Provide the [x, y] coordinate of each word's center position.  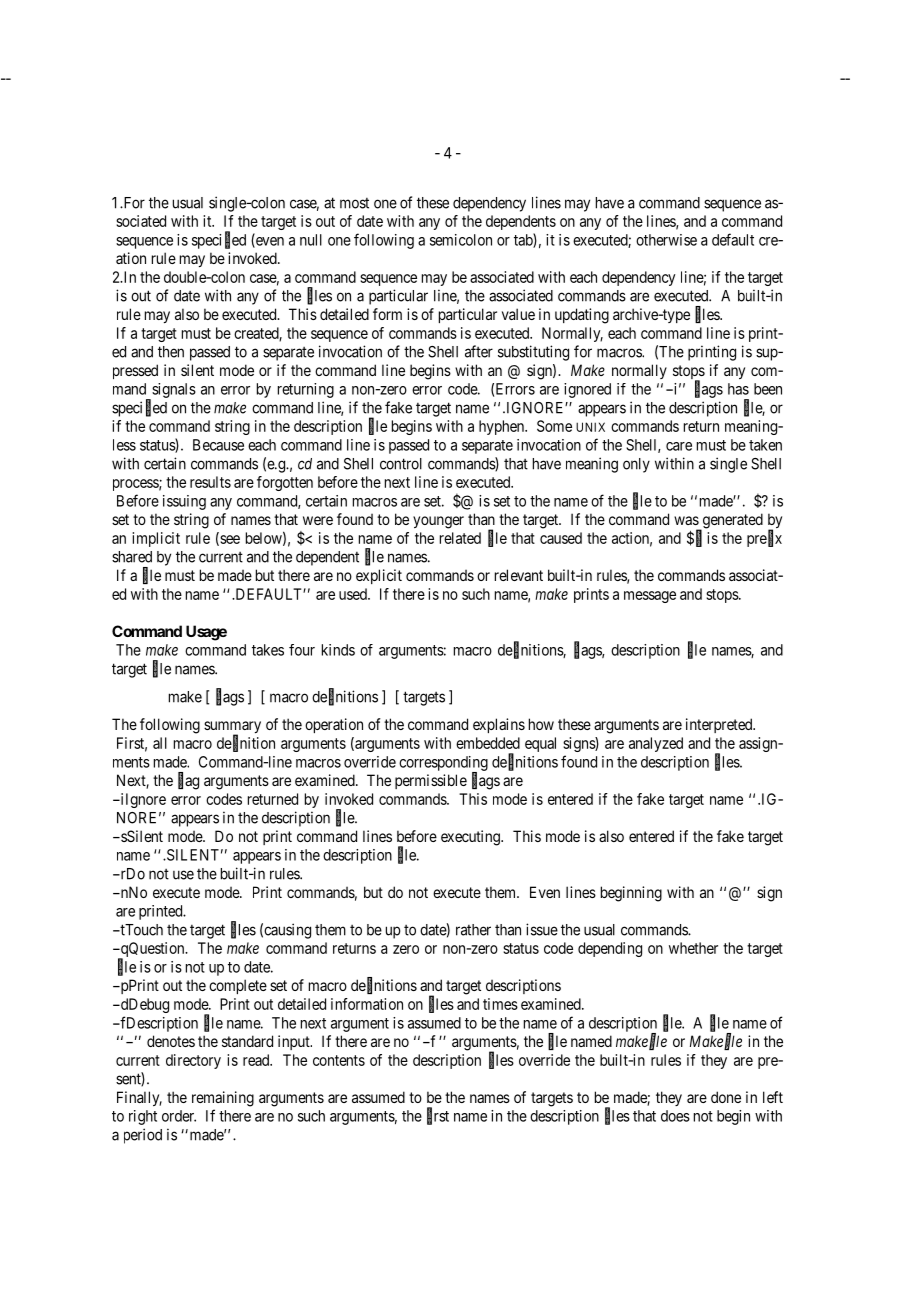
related [460, 538]
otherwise [666, 240]
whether [693, 948]
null [311, 240]
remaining [223, 1099]
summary [232, 728]
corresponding [443, 764]
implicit [156, 539]
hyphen [502, 427]
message [650, 597]
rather [473, 930]
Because [218, 445]
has [738, 389]
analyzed [656, 744]
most [354, 203]
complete [238, 986]
